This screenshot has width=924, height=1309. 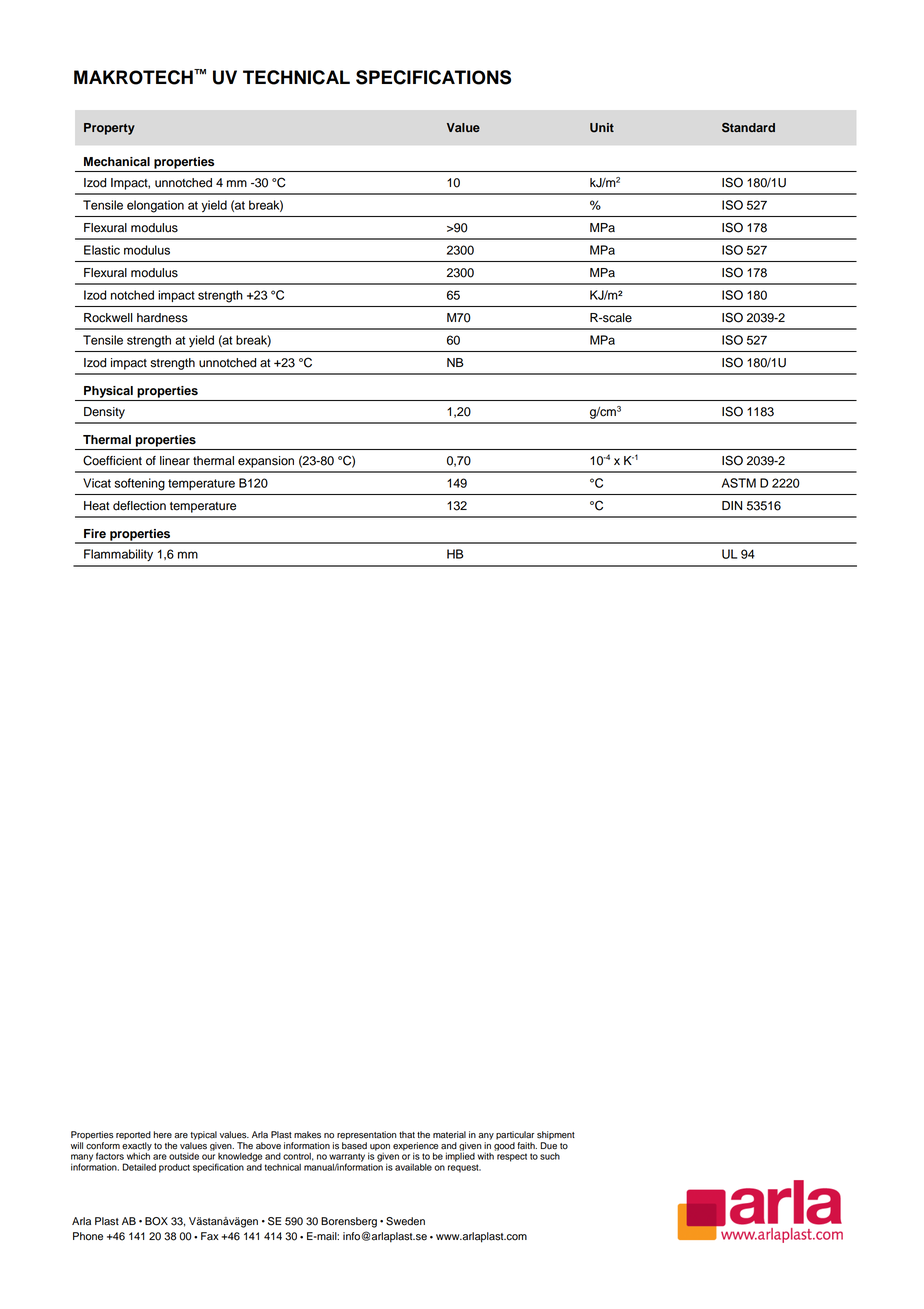 What do you see at coordinates (162, 1135) in the screenshot?
I see `here` at bounding box center [162, 1135].
